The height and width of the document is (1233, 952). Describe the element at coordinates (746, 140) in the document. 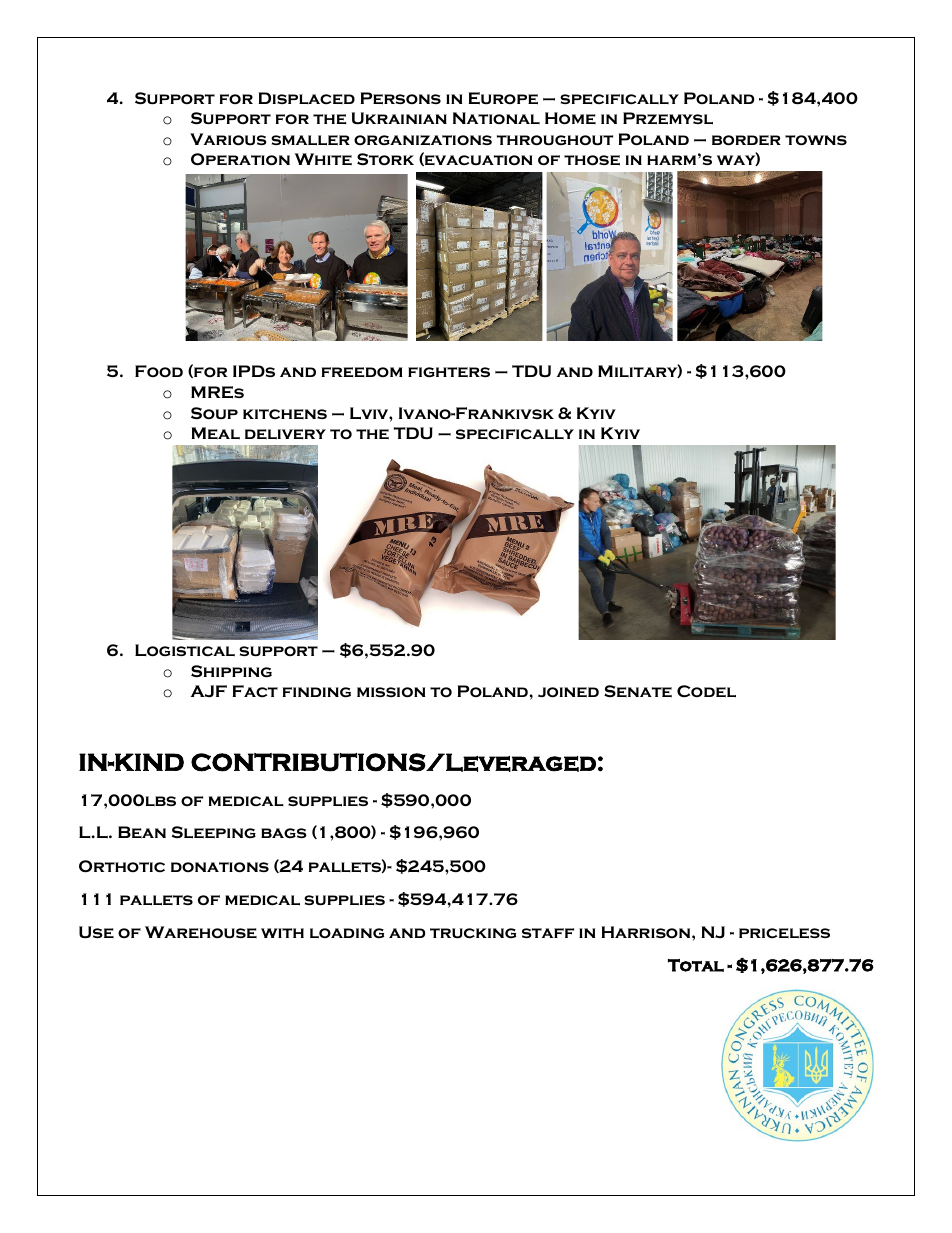

I see `border` at that location.
